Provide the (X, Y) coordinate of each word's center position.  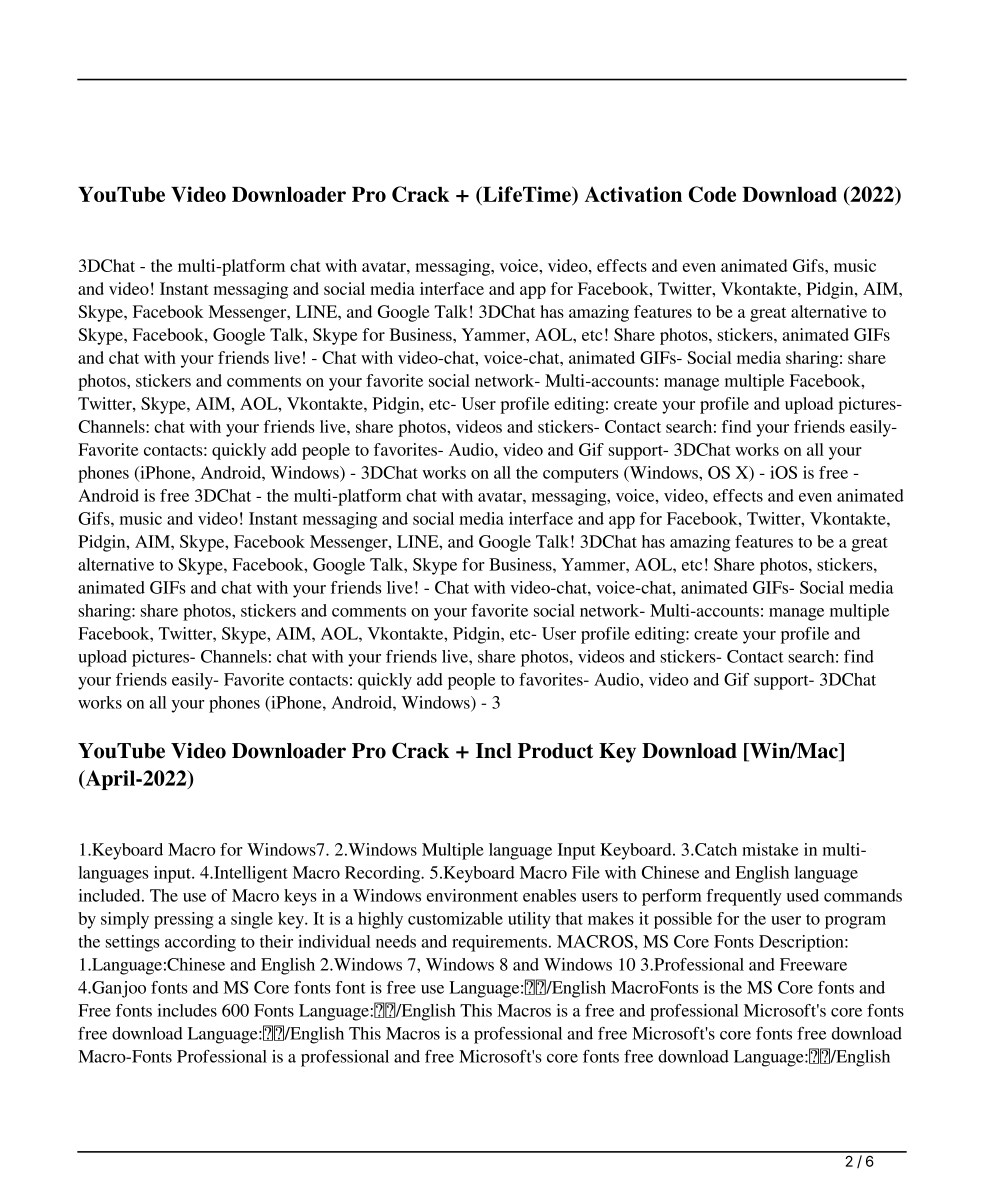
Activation (633, 194)
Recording (384, 874)
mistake (770, 849)
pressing (184, 920)
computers (581, 475)
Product (555, 751)
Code (712, 194)
